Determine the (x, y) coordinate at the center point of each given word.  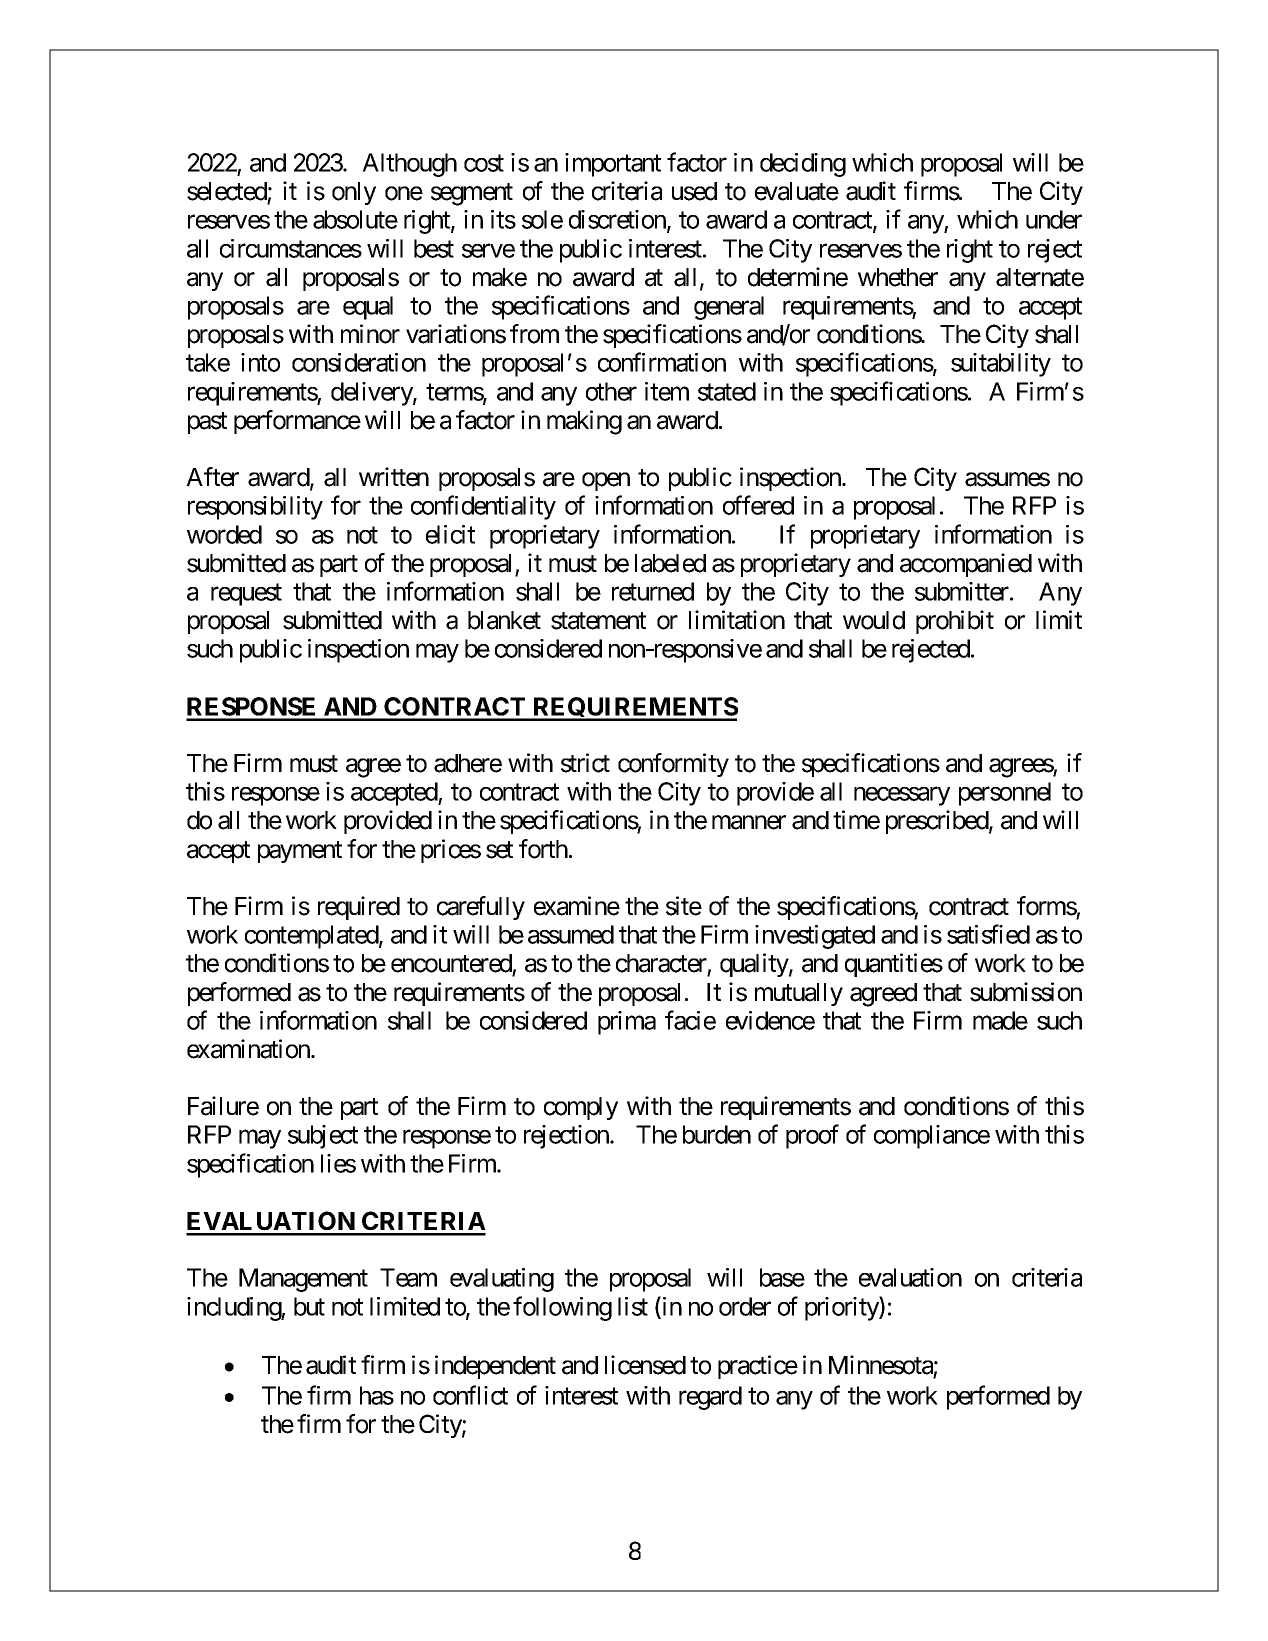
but (309, 1306)
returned (653, 591)
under (1054, 219)
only (354, 193)
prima (627, 1023)
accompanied (966, 565)
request (246, 595)
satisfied (988, 934)
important (613, 165)
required (359, 908)
